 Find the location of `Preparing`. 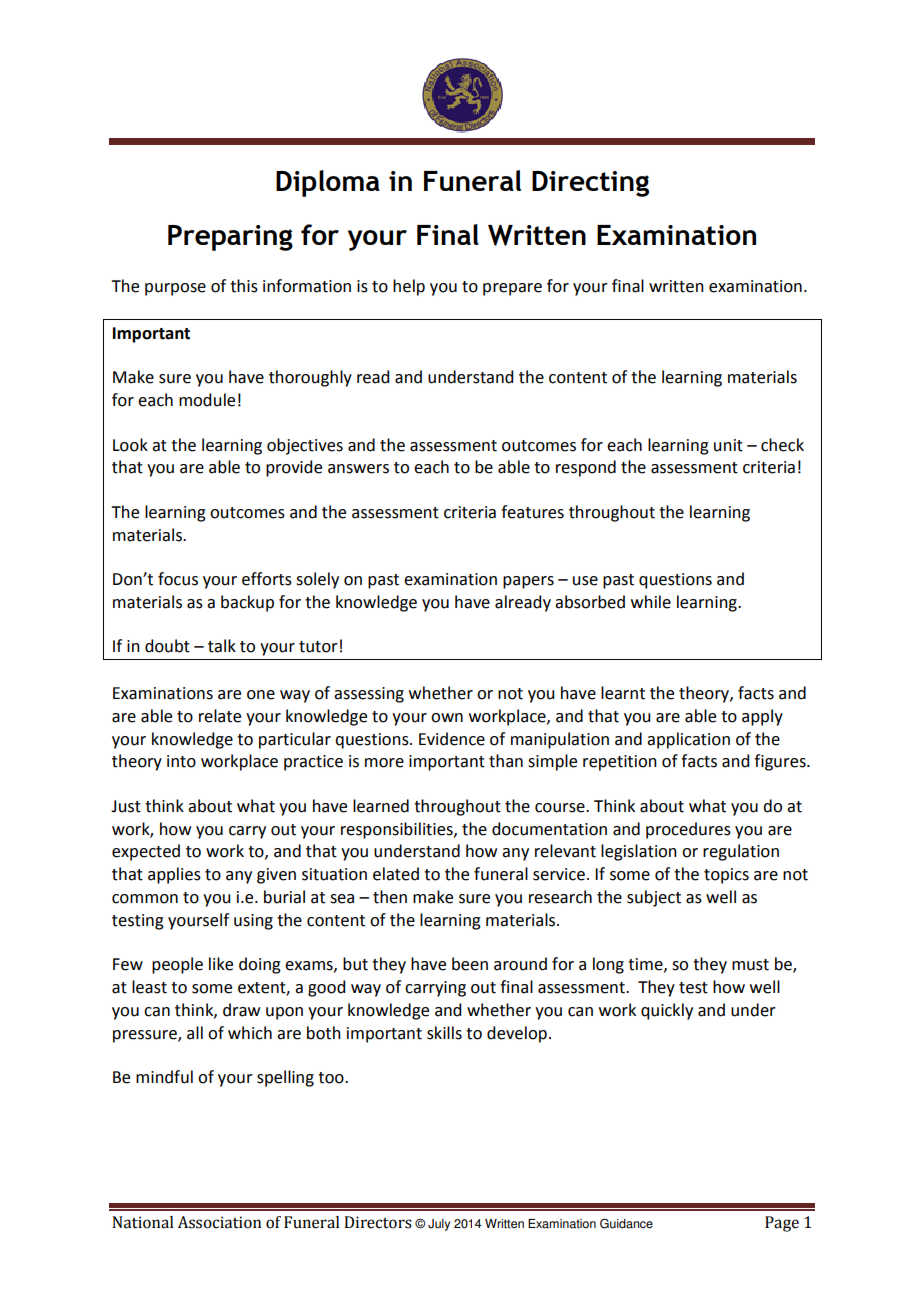

Preparing is located at coordinates (230, 238).
